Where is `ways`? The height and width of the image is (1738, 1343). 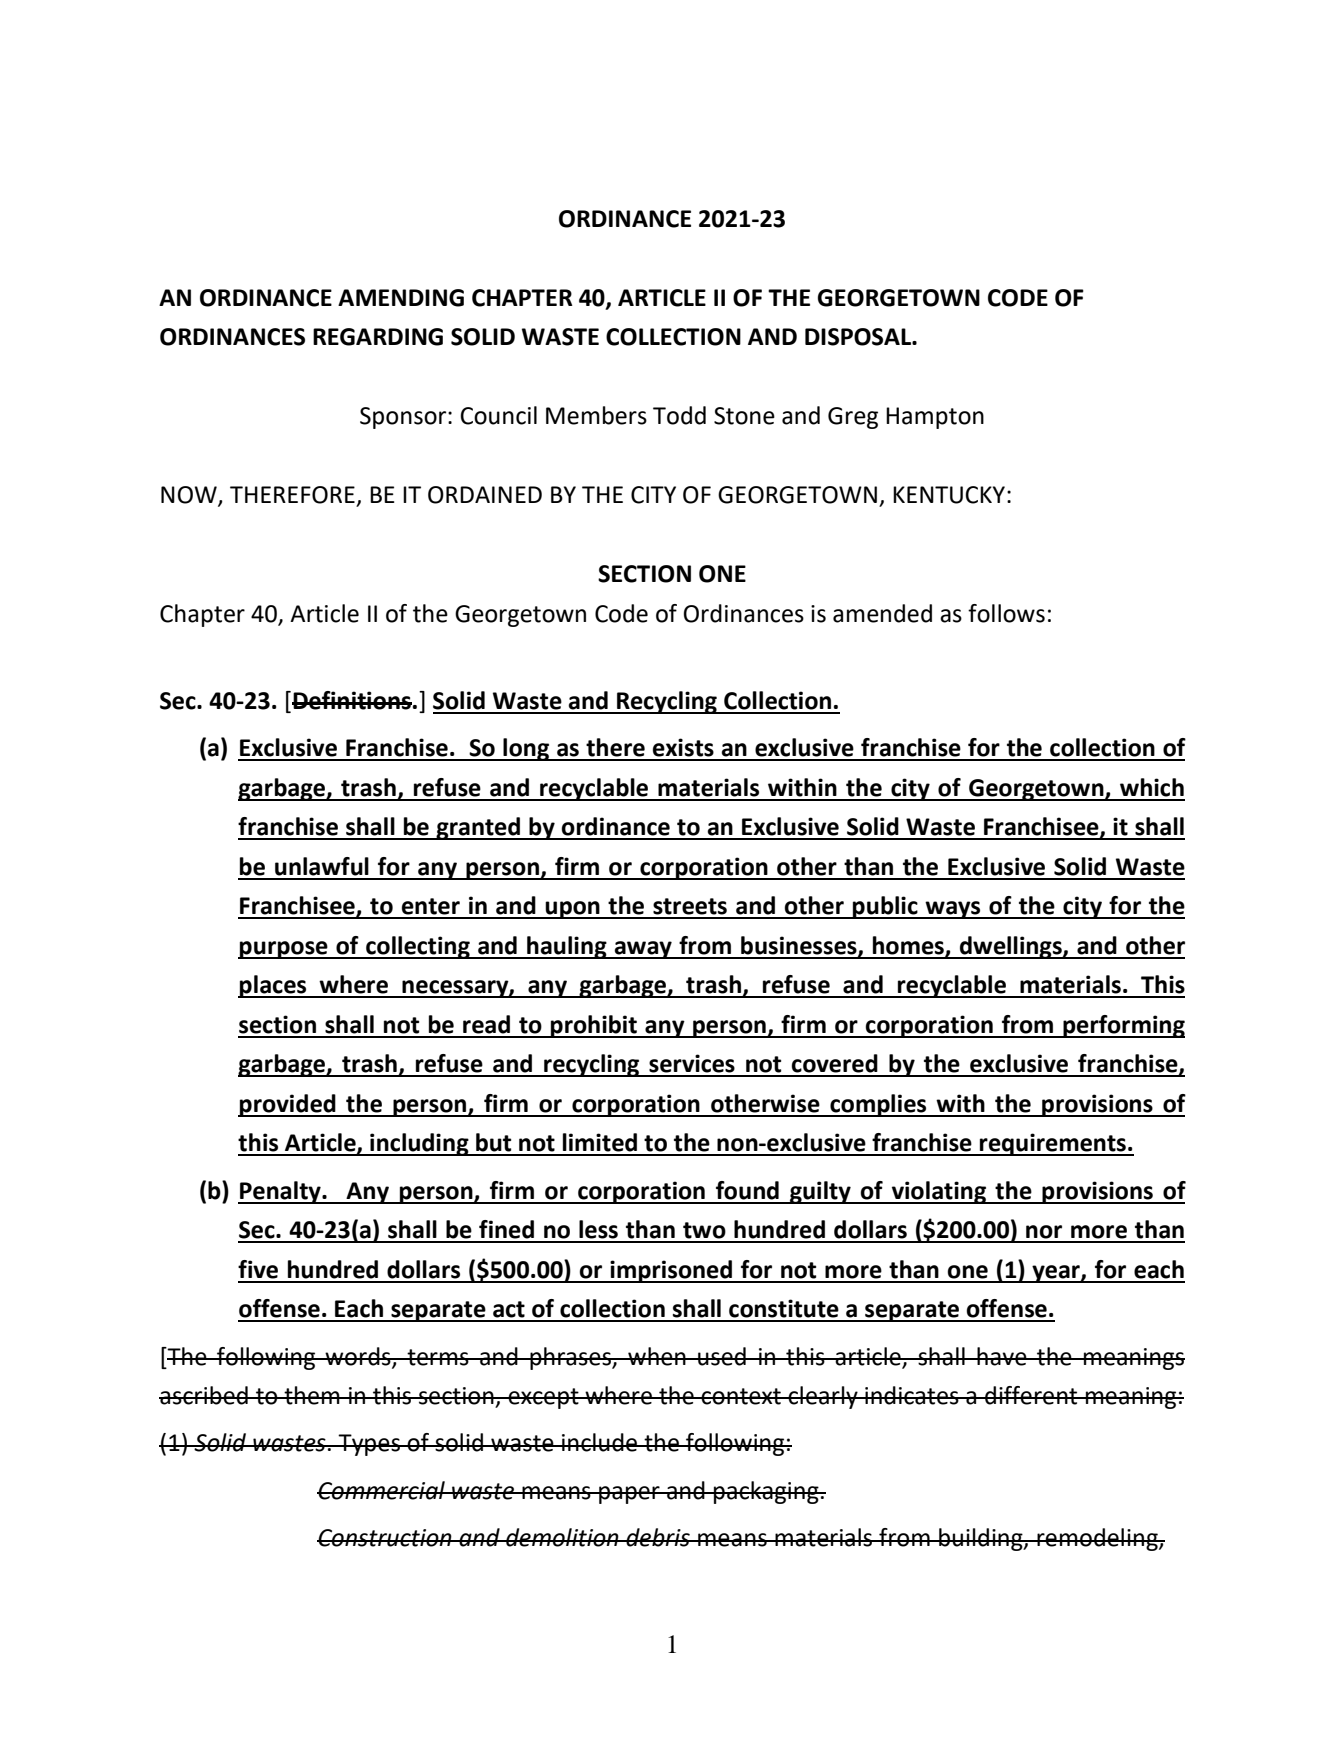 ways is located at coordinates (953, 910).
